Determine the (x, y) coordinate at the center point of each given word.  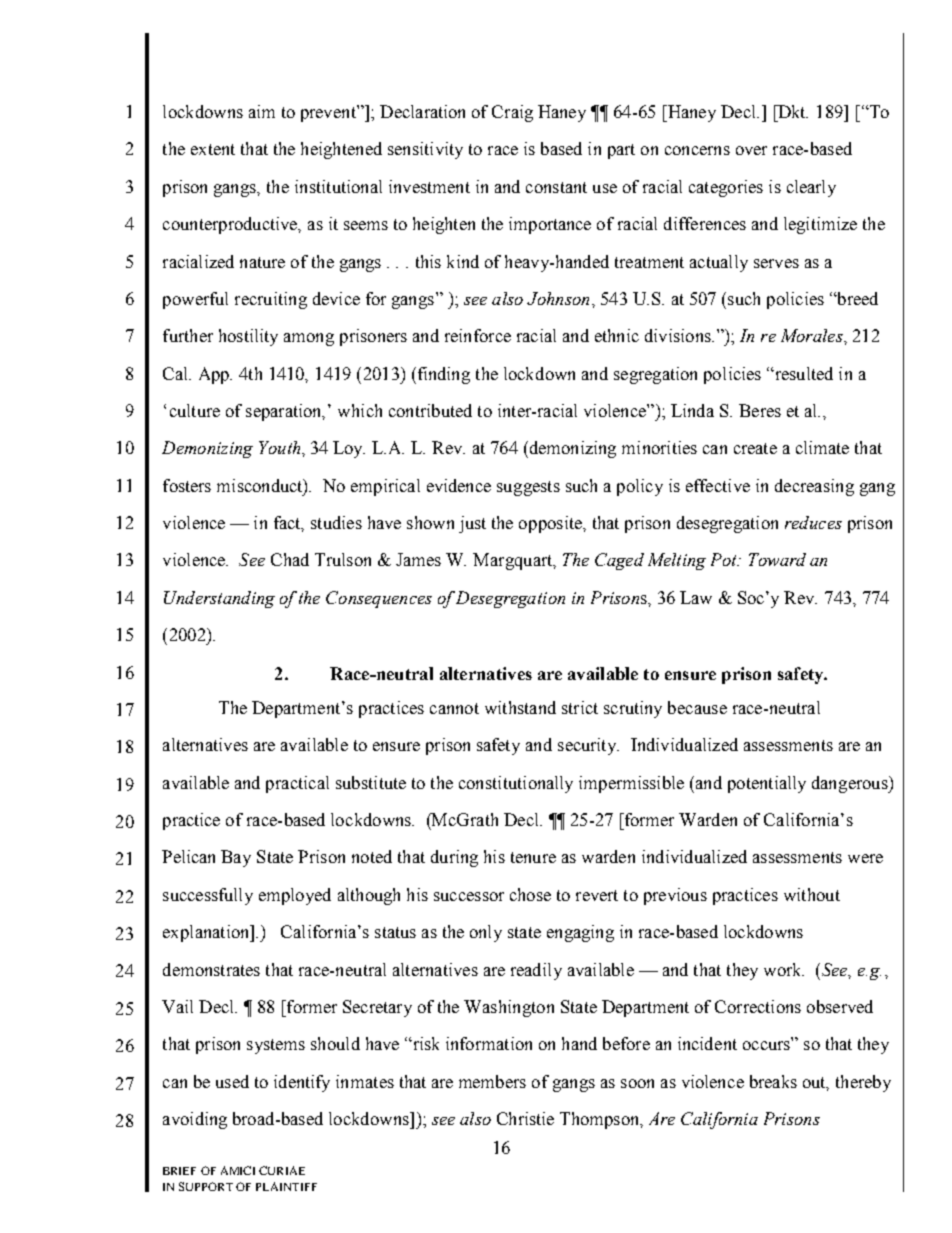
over (751, 150)
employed (295, 896)
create (755, 448)
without (812, 894)
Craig (512, 113)
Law (696, 597)
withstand (520, 707)
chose (530, 894)
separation (285, 412)
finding (442, 375)
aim (262, 111)
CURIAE (282, 1170)
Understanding (219, 599)
